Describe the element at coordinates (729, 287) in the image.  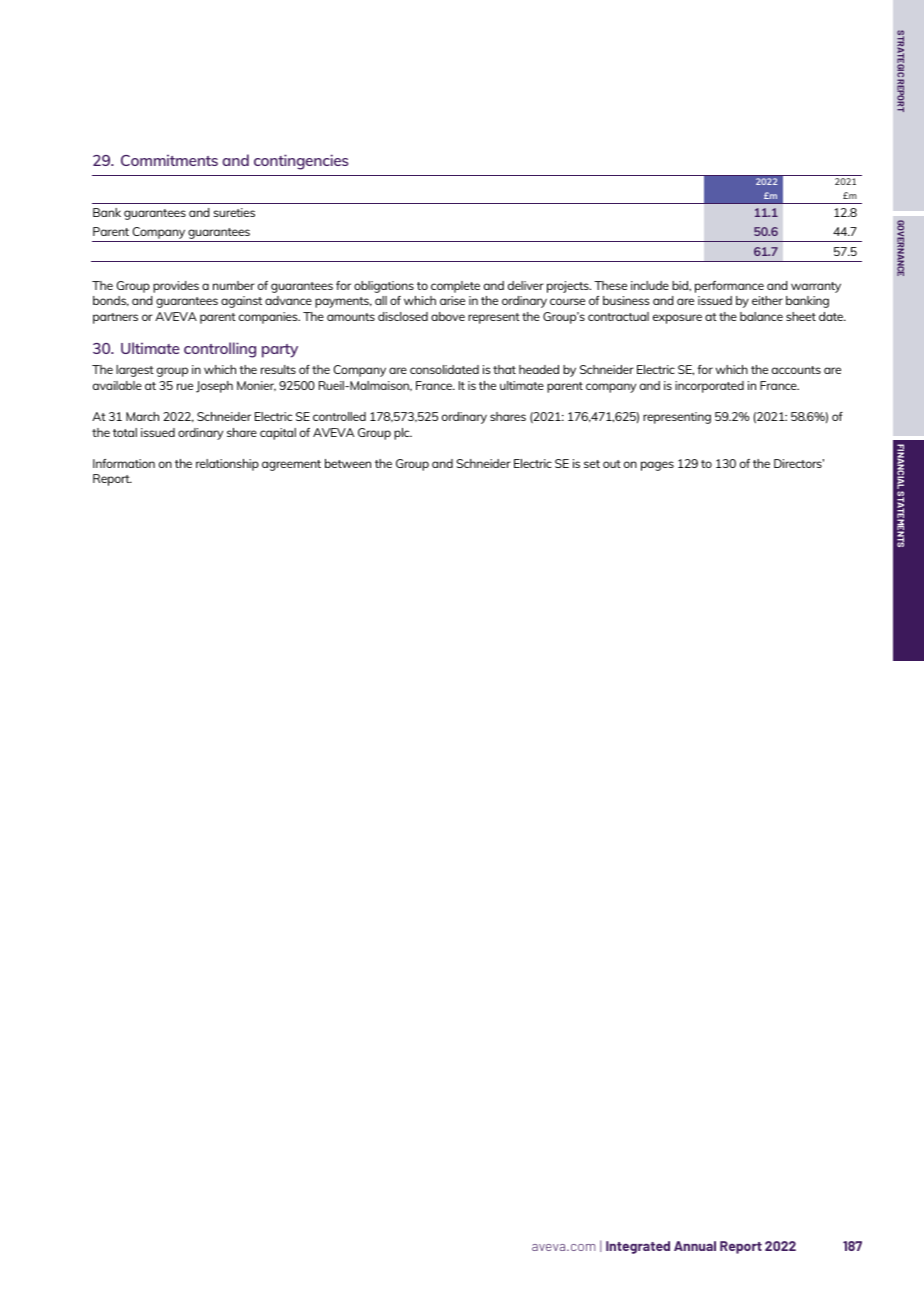
I see `performance` at that location.
